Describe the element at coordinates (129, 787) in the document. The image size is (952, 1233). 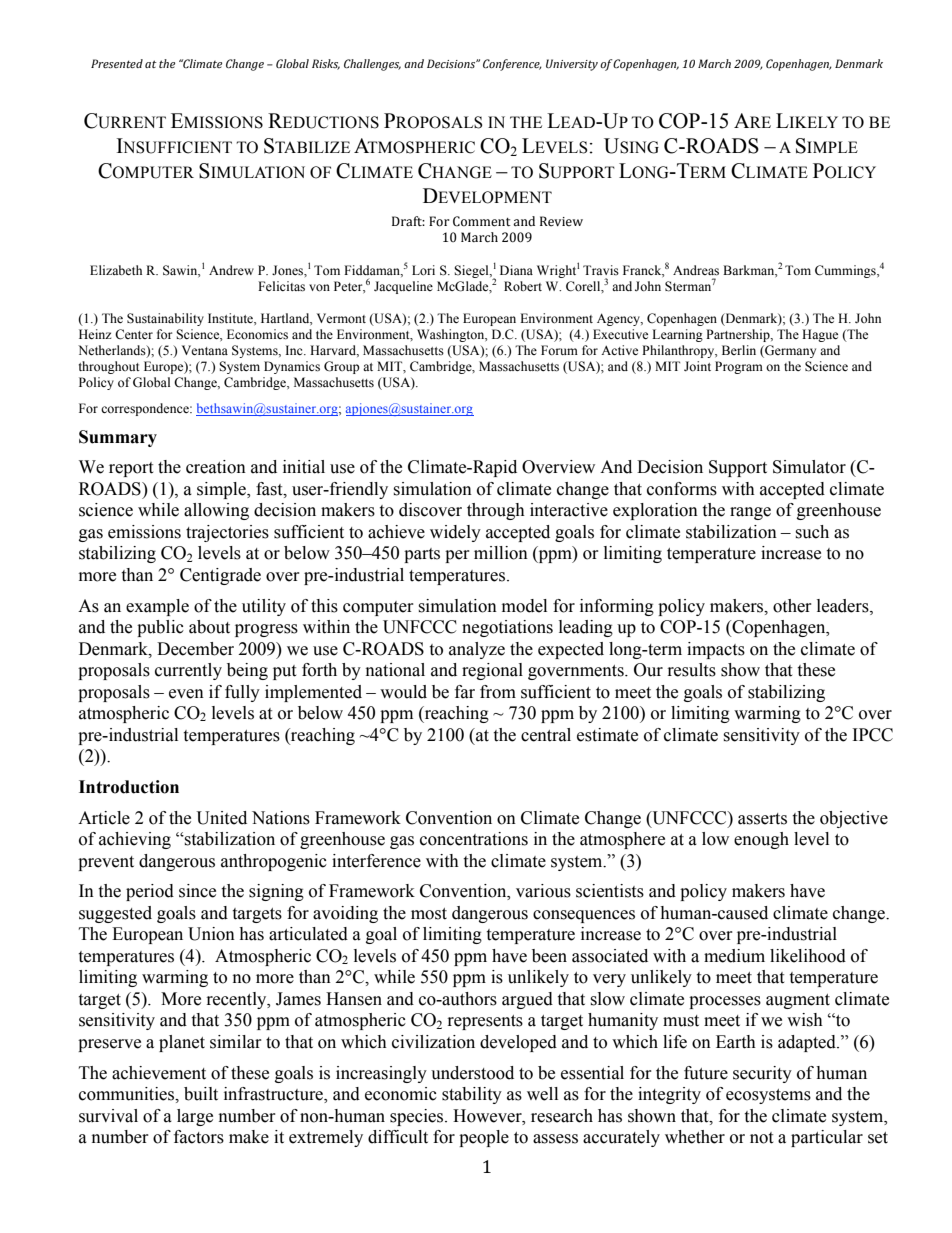
I see `Introduction` at that location.
